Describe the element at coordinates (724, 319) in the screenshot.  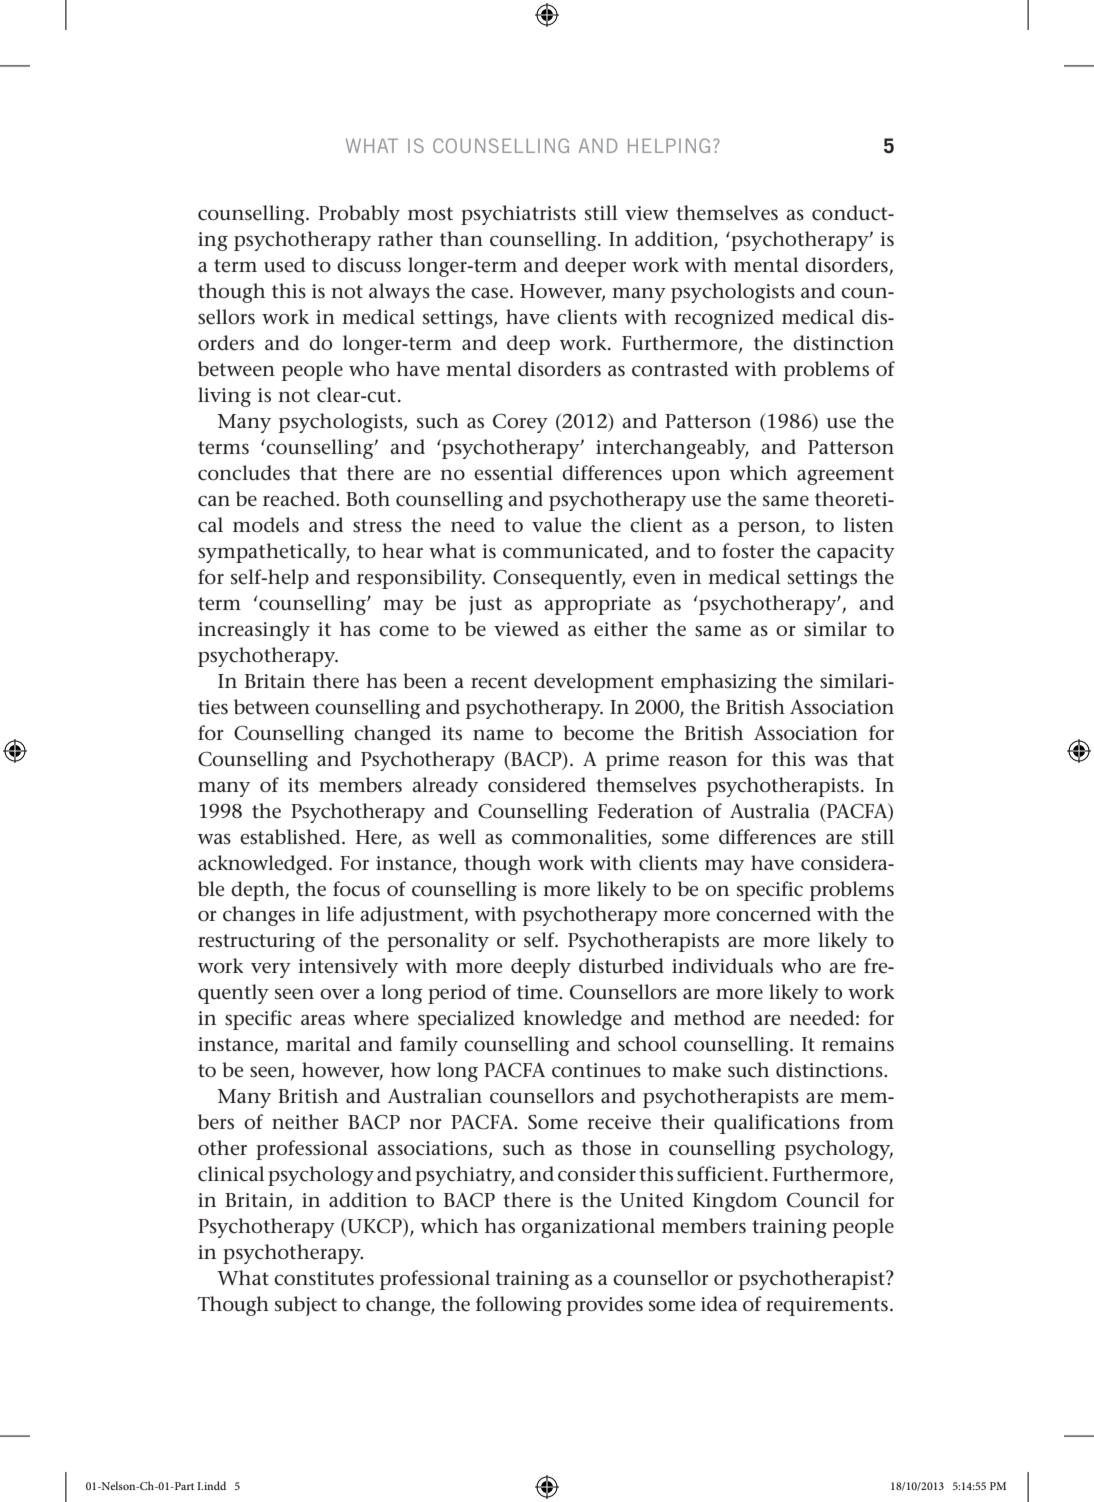
I see `recognized` at that location.
